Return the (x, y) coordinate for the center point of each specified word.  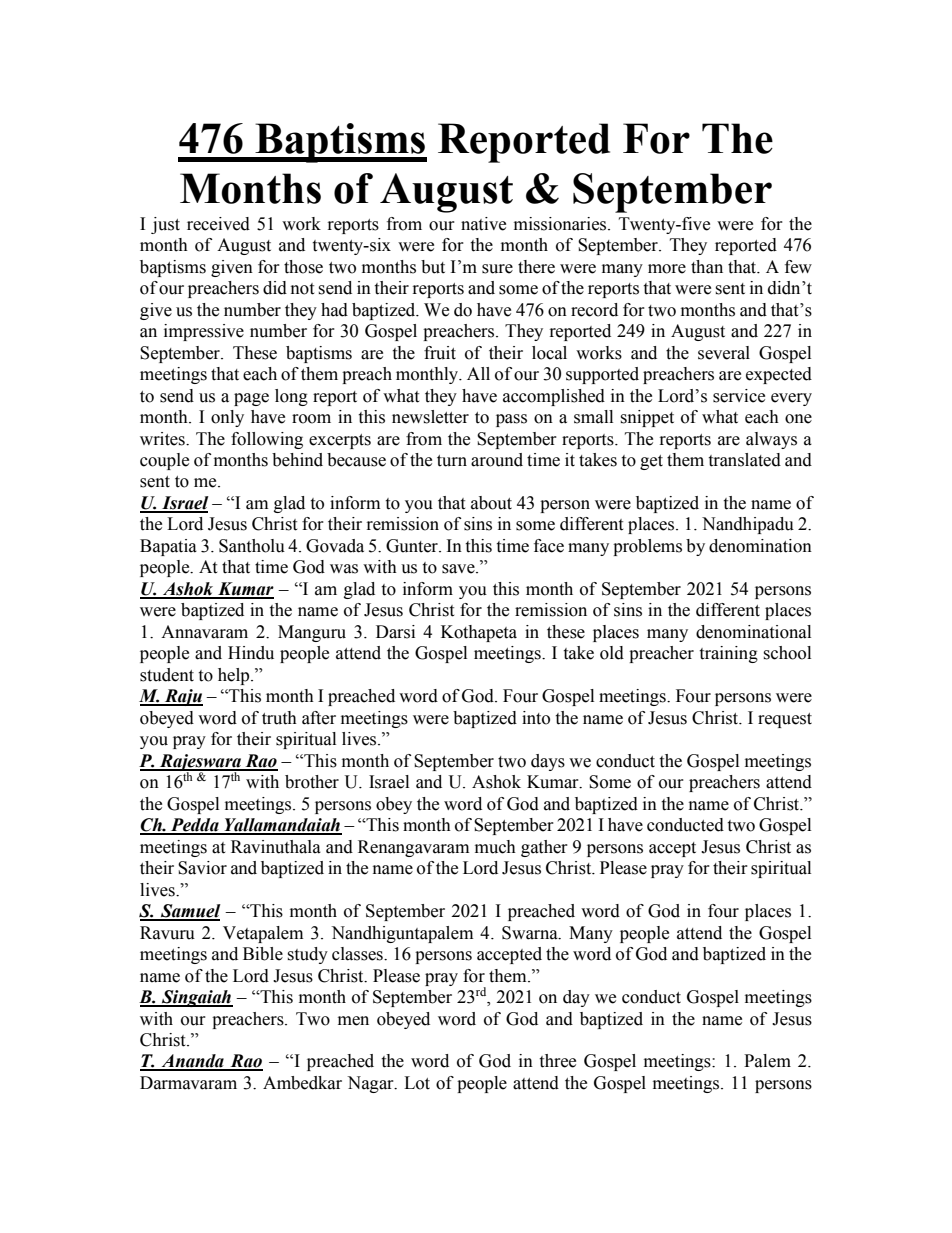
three (557, 1061)
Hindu (251, 653)
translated (744, 460)
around (497, 460)
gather (544, 848)
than (707, 267)
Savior (202, 868)
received (218, 224)
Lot (417, 1083)
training (728, 654)
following (267, 440)
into (536, 718)
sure (497, 269)
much (495, 847)
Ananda (192, 1062)
